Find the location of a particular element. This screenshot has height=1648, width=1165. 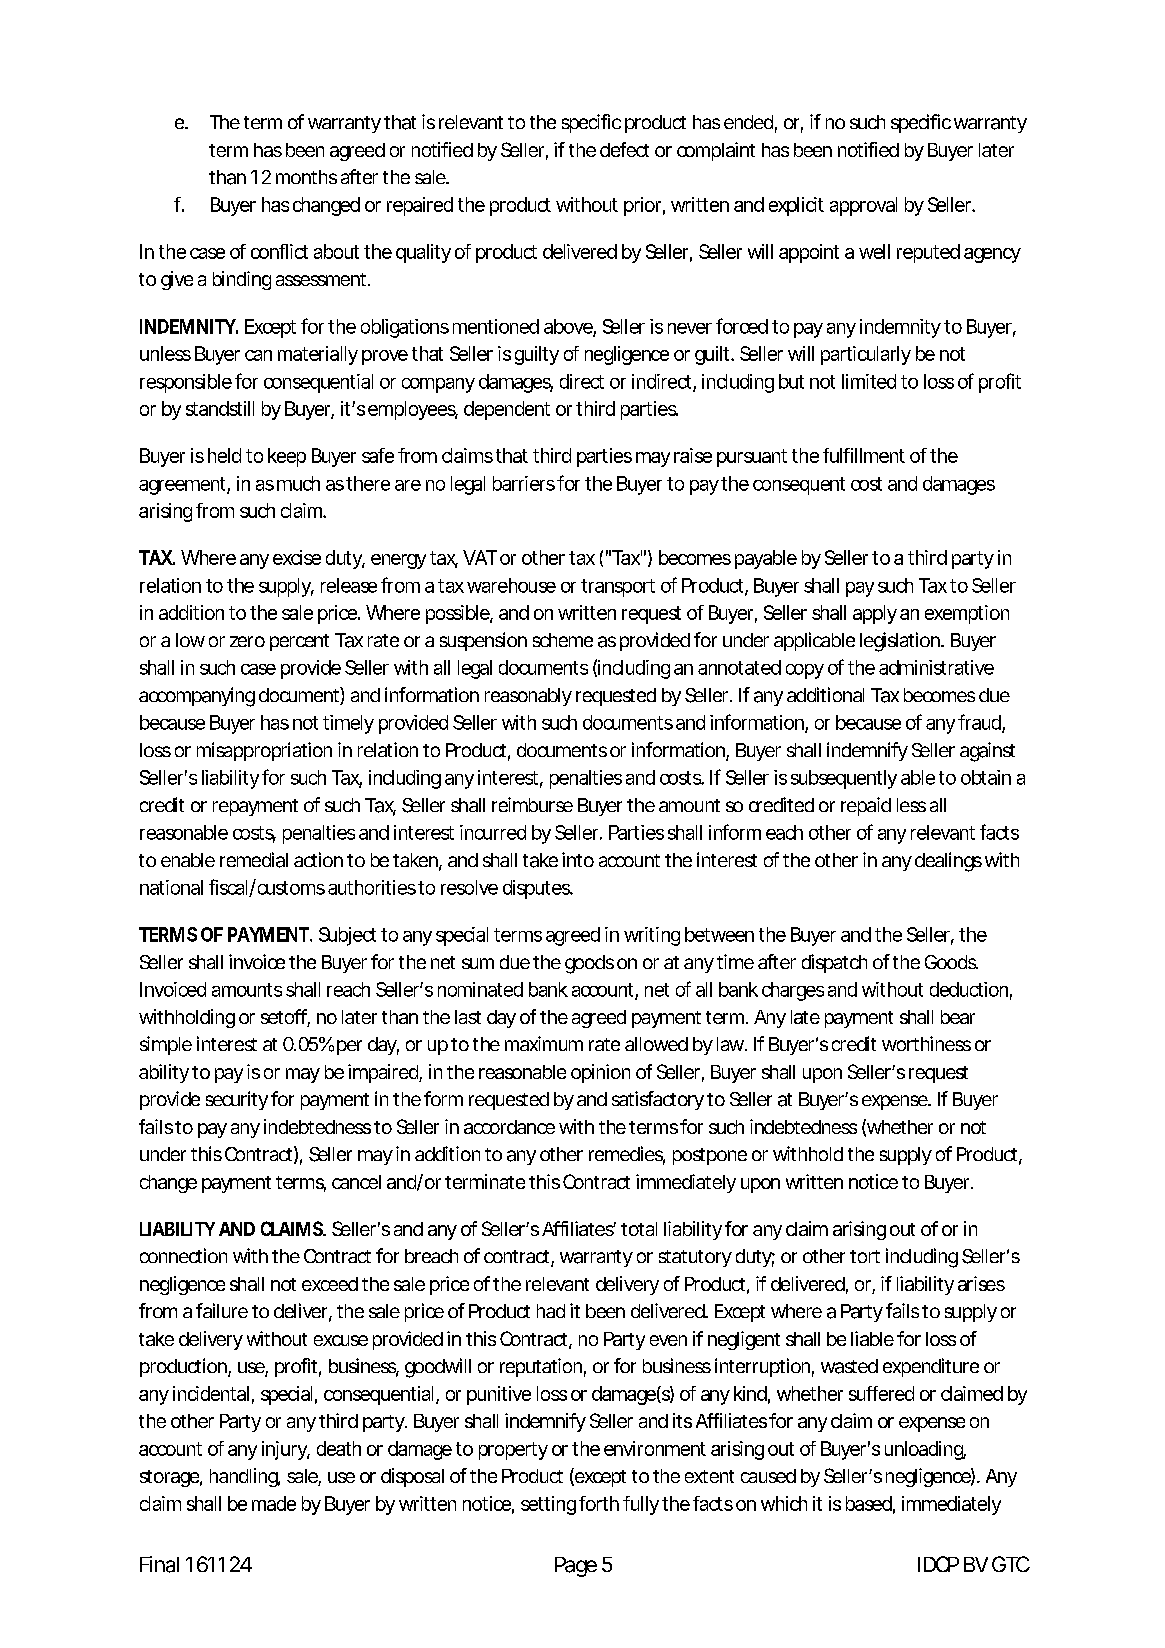

total is located at coordinates (639, 1229).
